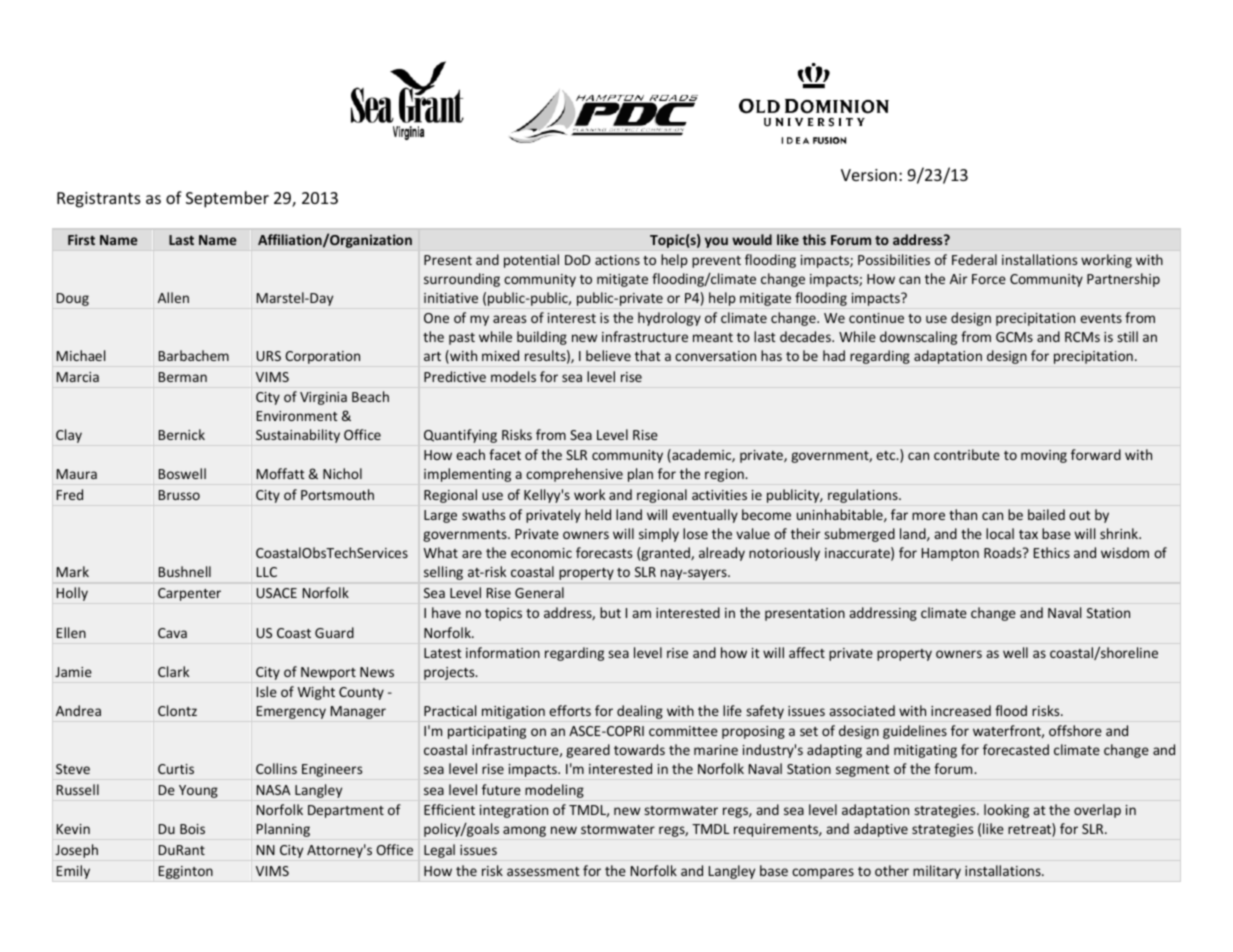 The width and height of the screenshot is (1233, 952). I want to click on Berman, so click(183, 377).
